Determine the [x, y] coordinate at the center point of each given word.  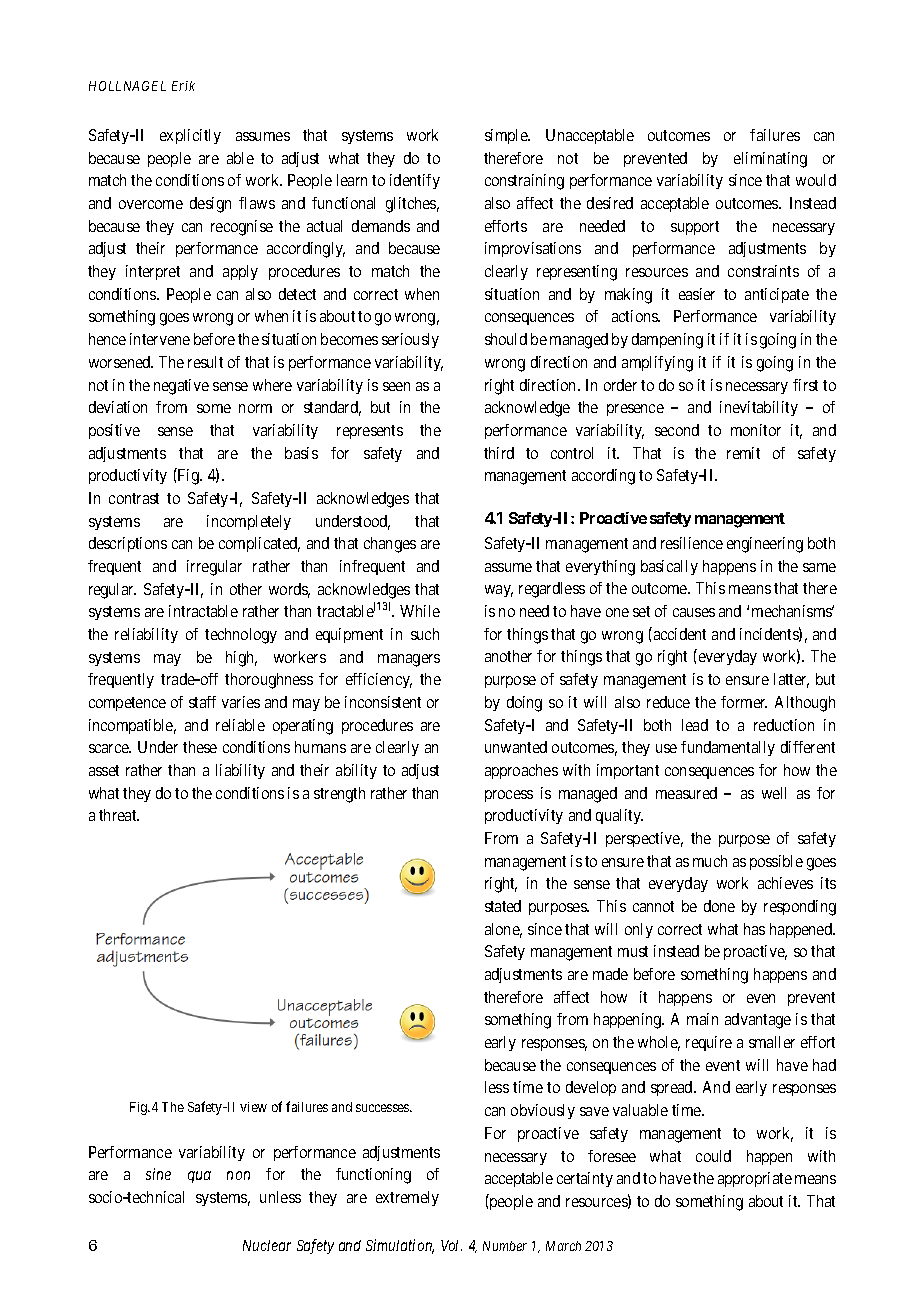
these [200, 747]
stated [503, 906]
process [509, 796]
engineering [765, 545]
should [506, 339]
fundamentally [728, 748]
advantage [758, 1021]
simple [507, 136]
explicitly [190, 136]
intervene [160, 339]
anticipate [777, 295]
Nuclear [267, 1245]
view [253, 1107]
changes [390, 545]
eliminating [770, 160]
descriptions [128, 544]
